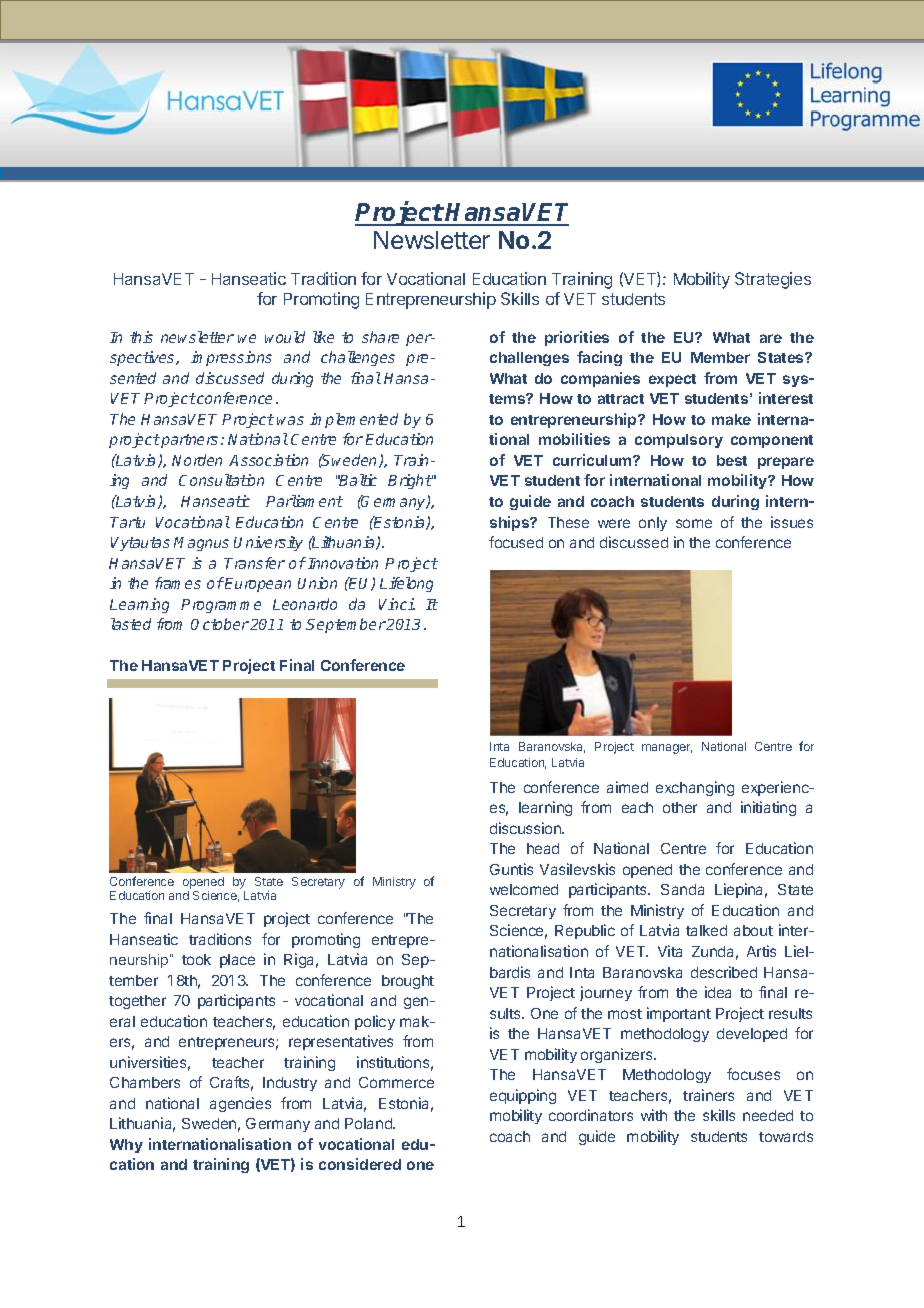 The height and width of the screenshot is (1308, 924). Describe the element at coordinates (240, 1104) in the screenshot. I see `agencies` at that location.
